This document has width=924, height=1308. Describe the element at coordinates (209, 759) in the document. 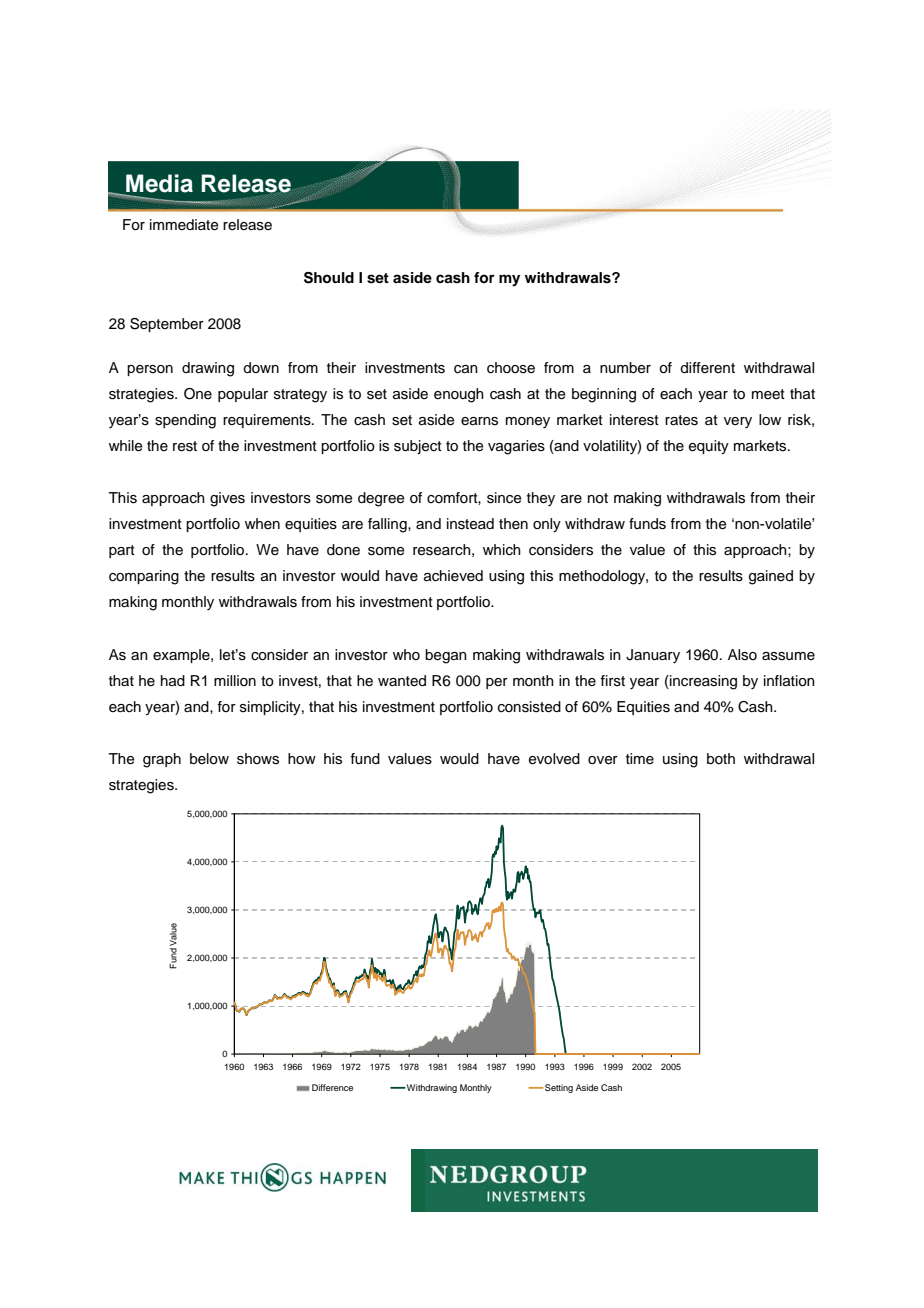

I see `below` at that location.
